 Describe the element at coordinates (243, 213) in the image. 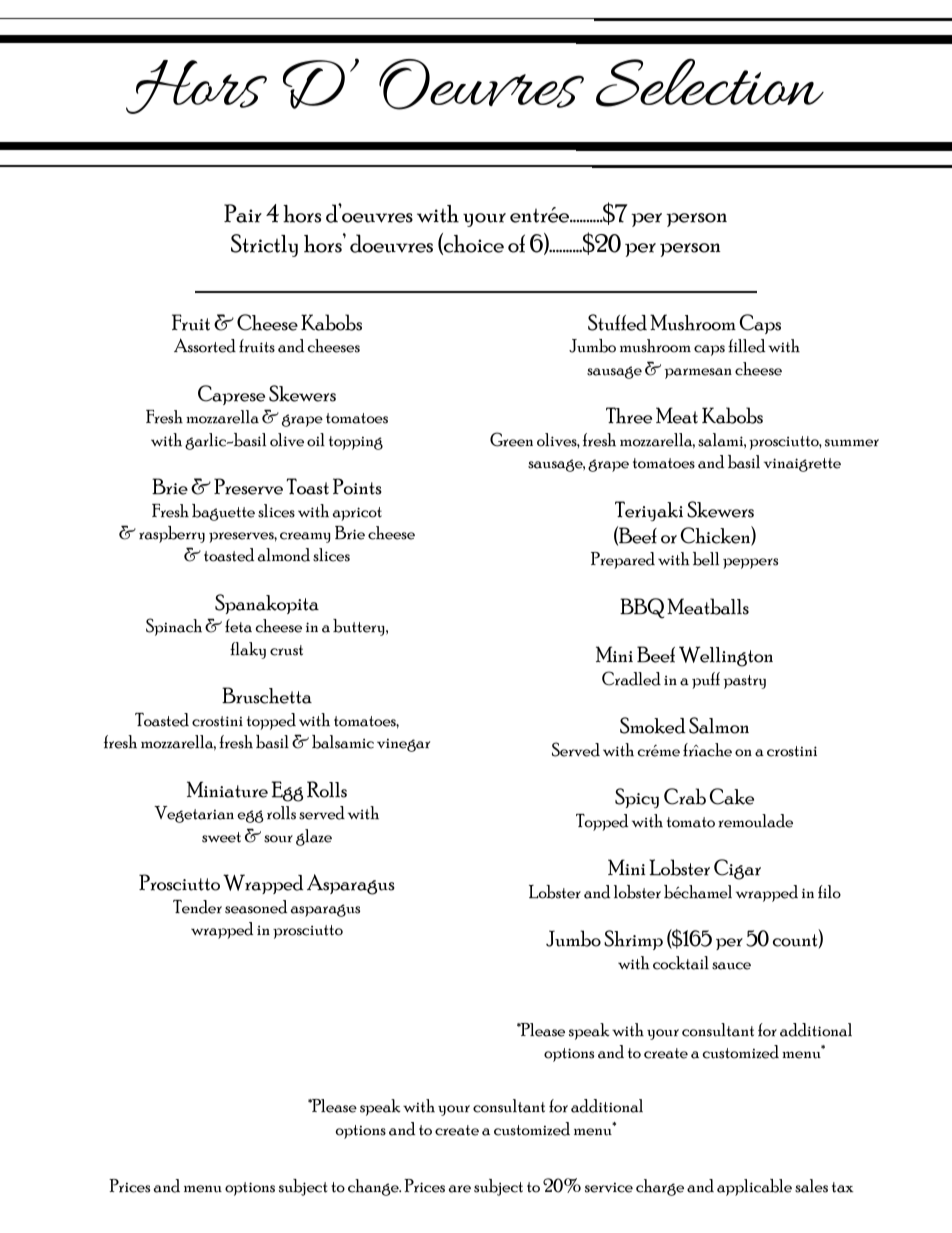

I see `Pair` at that location.
